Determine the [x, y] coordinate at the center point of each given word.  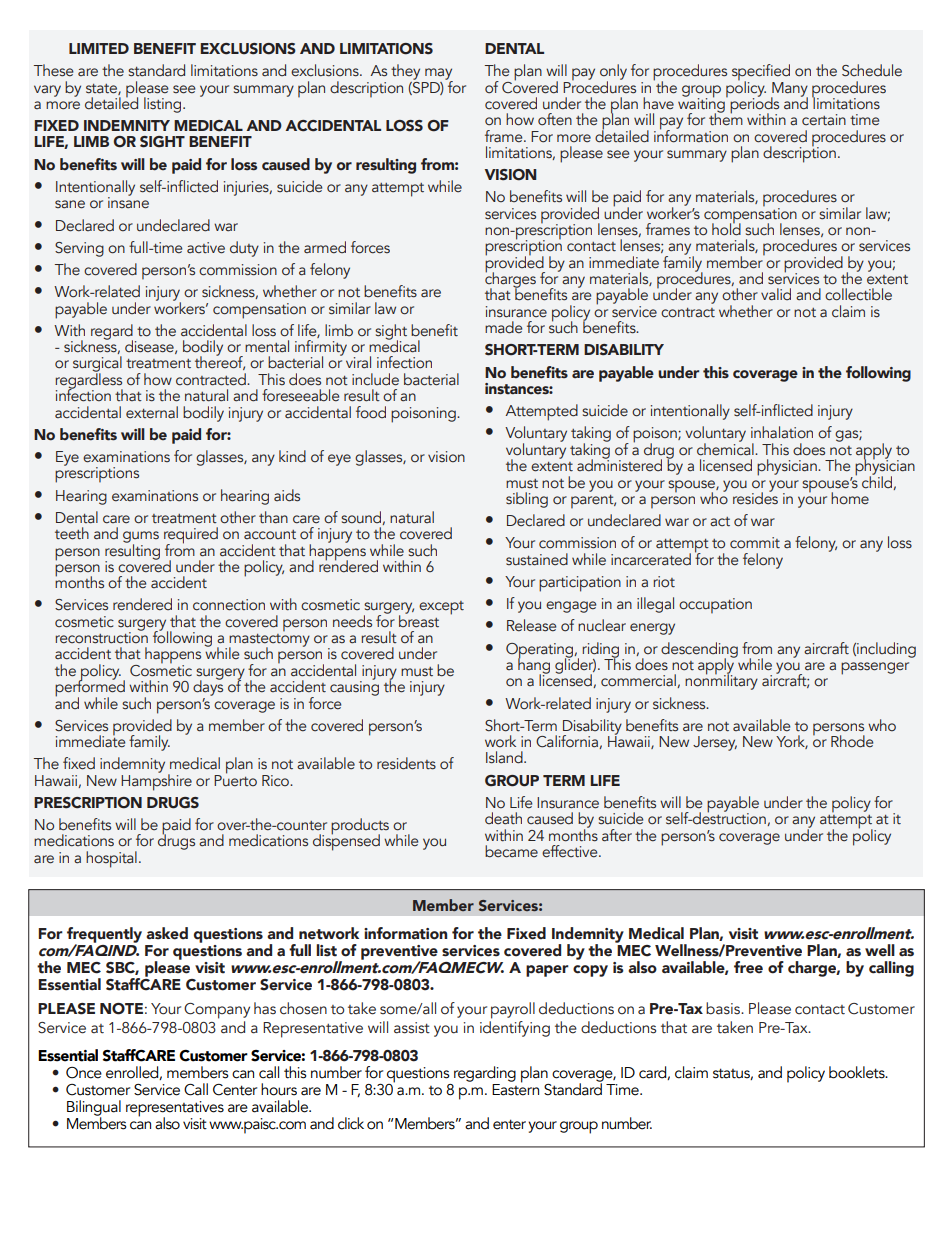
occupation [715, 606]
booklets [858, 1072]
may [439, 75]
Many [789, 90]
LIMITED [99, 48]
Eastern [515, 1088]
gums [141, 538]
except [441, 608]
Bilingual [94, 1109]
